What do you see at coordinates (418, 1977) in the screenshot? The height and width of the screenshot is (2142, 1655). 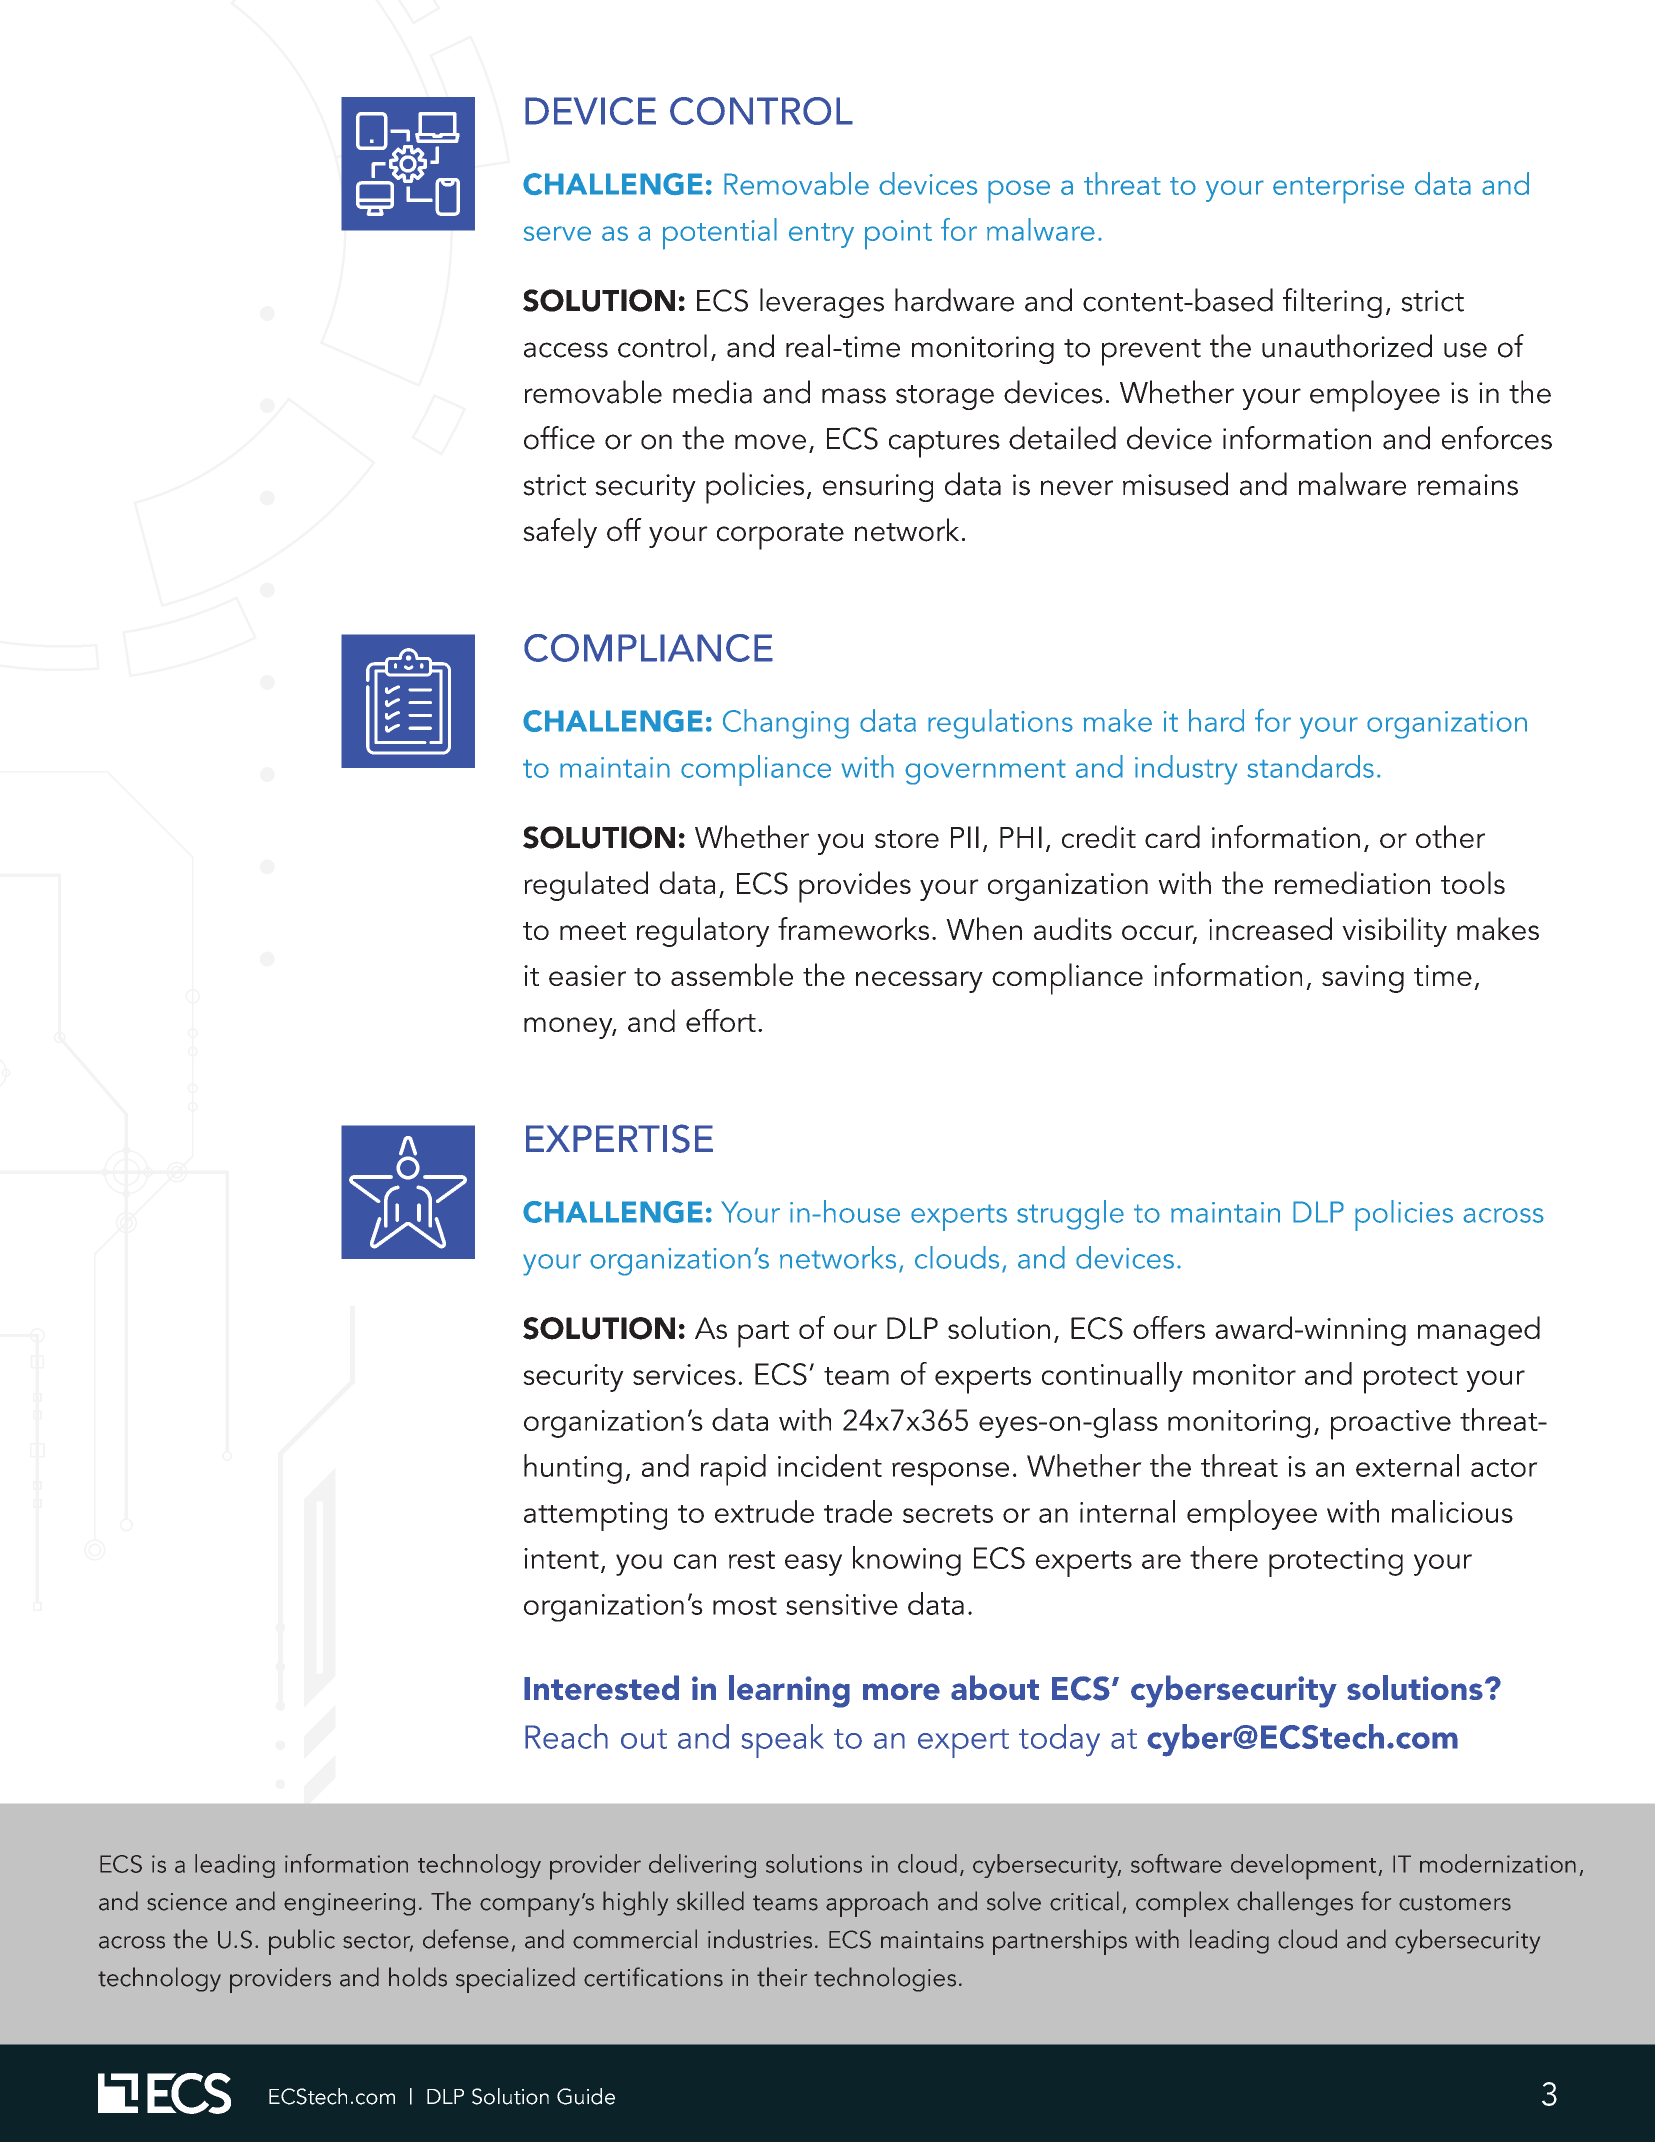 I see `holds` at bounding box center [418, 1977].
